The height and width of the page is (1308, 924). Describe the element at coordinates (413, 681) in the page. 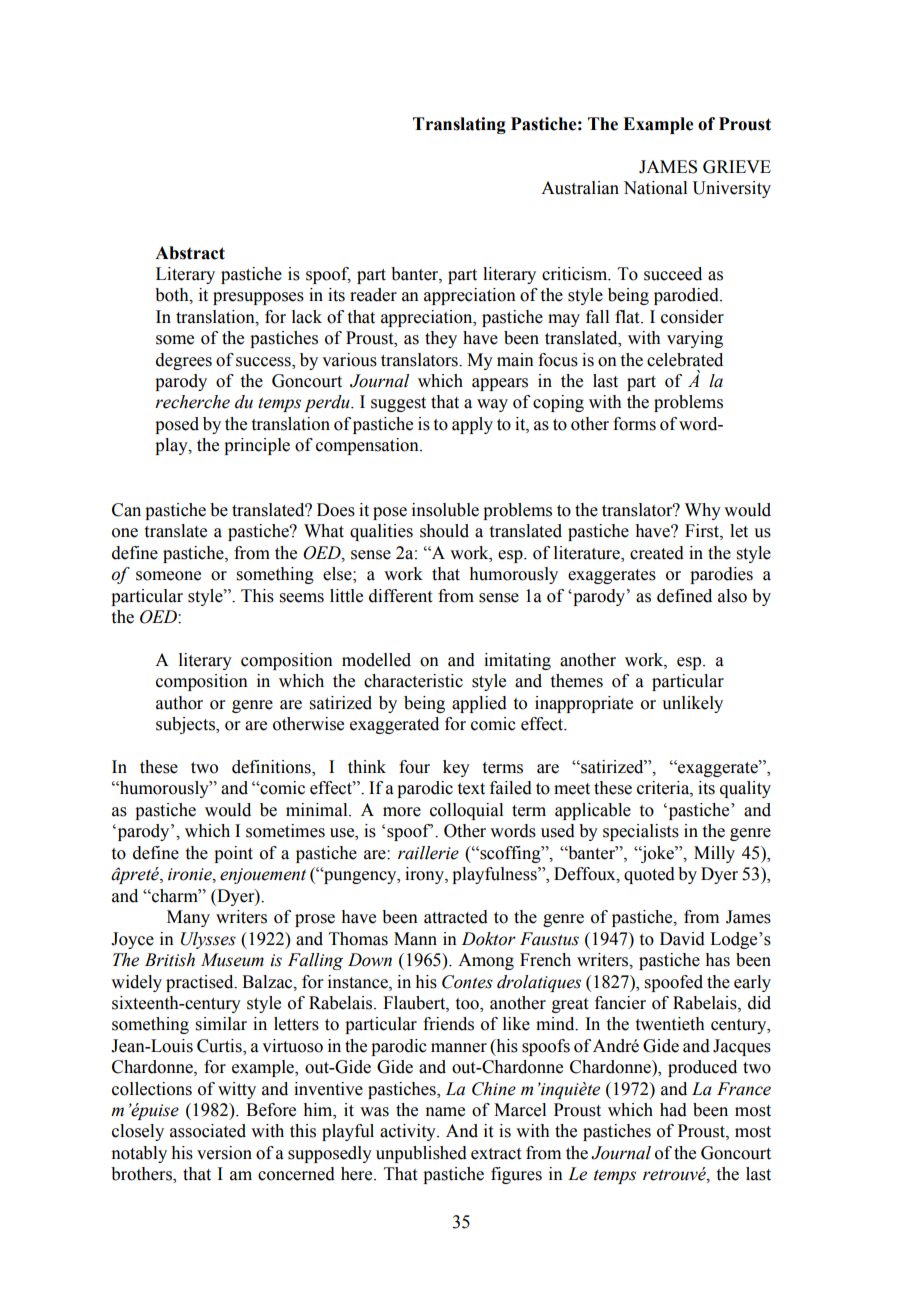

I see `characteristic` at that location.
